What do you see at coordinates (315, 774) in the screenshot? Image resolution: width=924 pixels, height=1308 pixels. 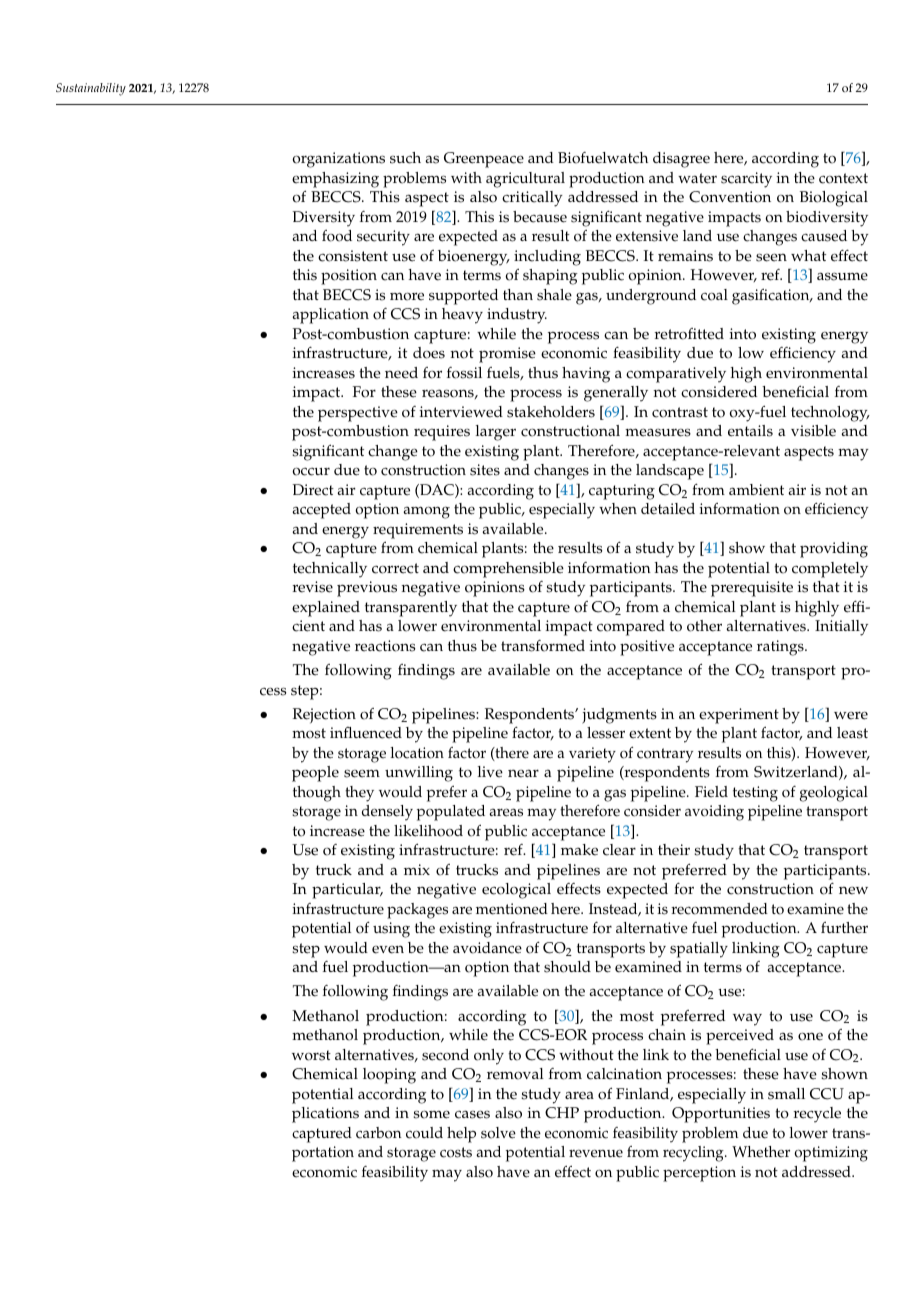 I see `people` at bounding box center [315, 774].
